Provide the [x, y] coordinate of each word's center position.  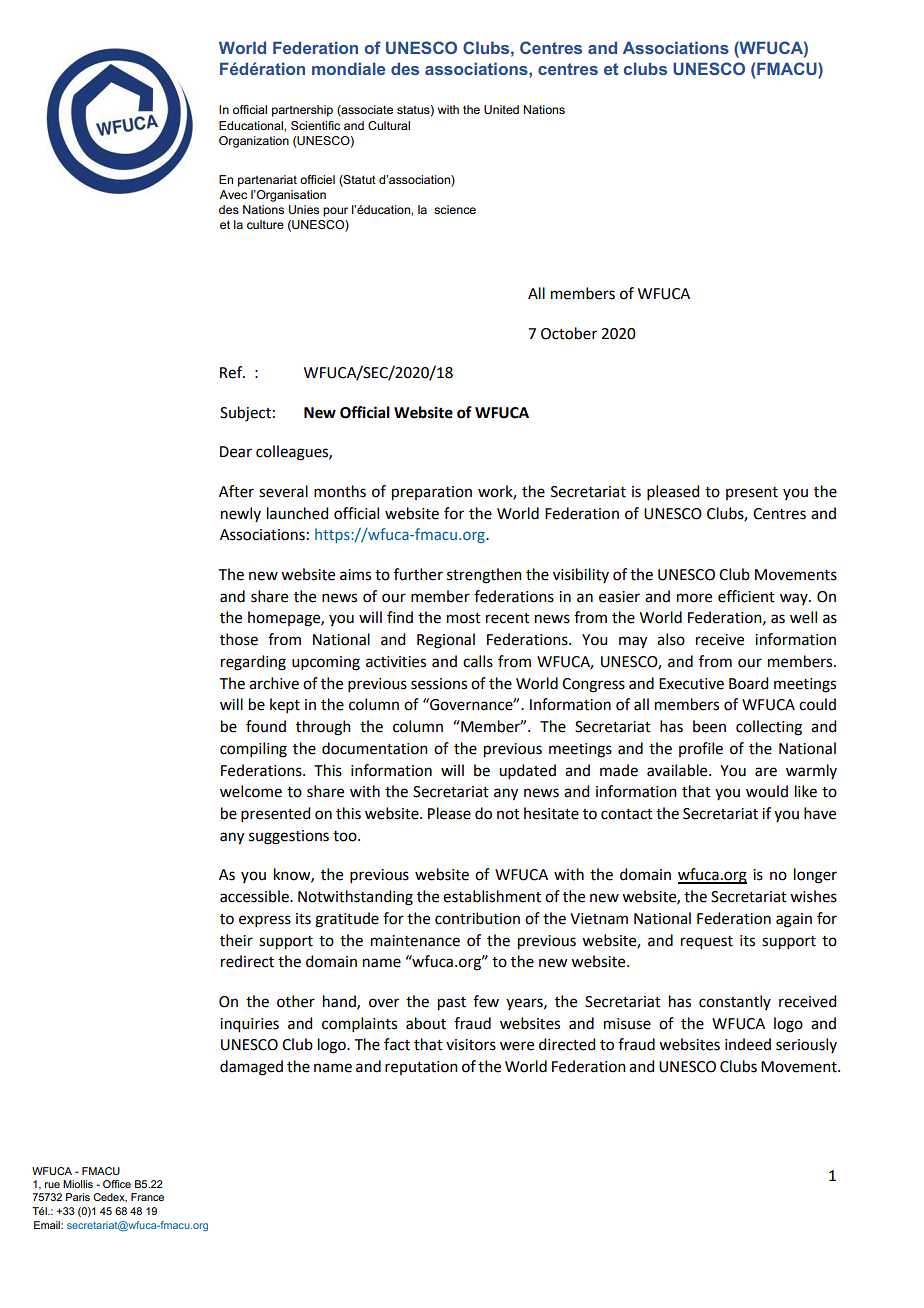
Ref [232, 372]
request [707, 943]
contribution [477, 918]
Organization [254, 142]
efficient [746, 596]
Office [117, 1184]
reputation [421, 1068]
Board [748, 683]
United [501, 109]
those [239, 639]
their [236, 940]
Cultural [389, 125]
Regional [446, 641]
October [569, 333]
